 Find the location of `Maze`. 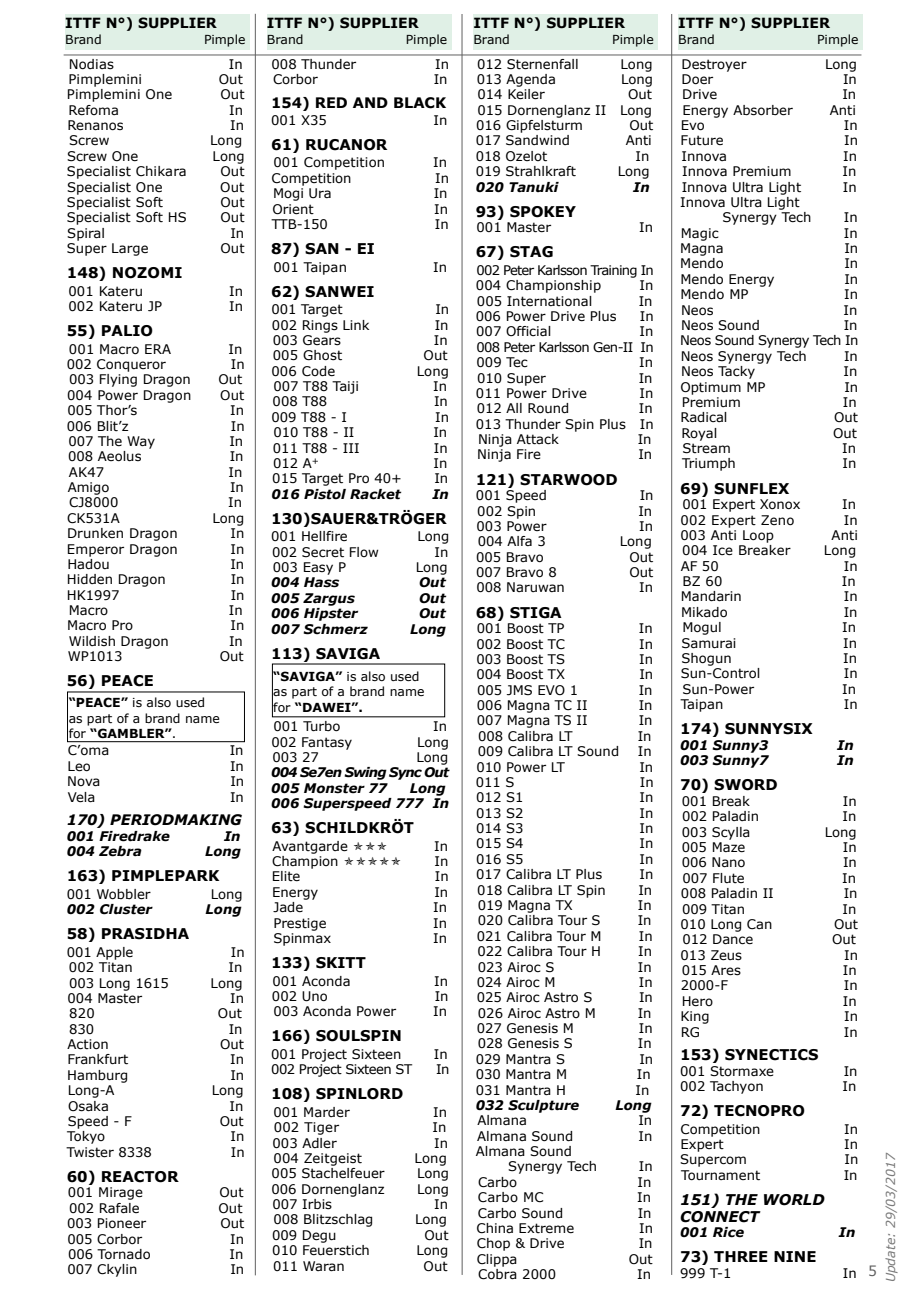

Maze is located at coordinates (729, 847).
